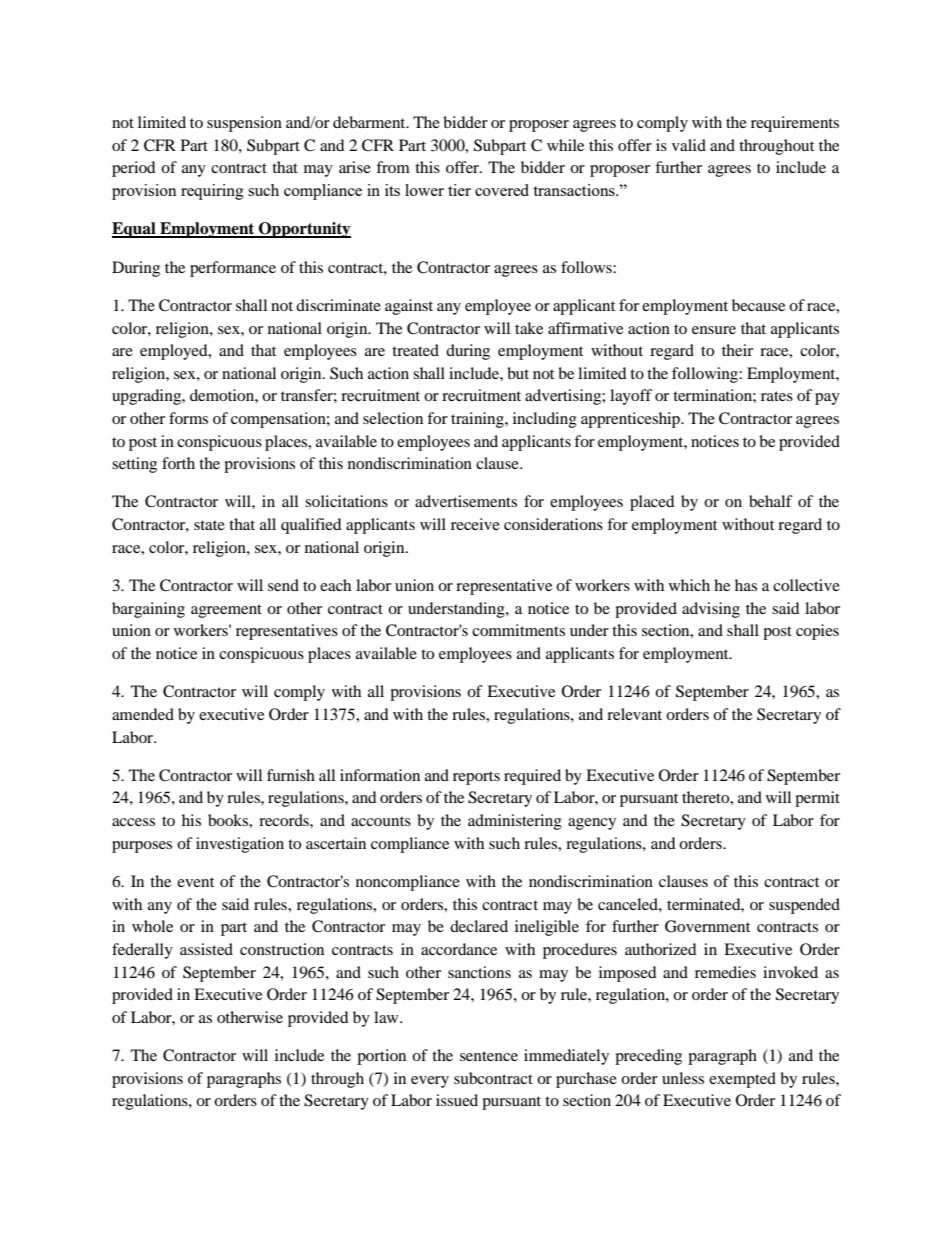  What do you see at coordinates (459, 190) in the document?
I see `tier` at bounding box center [459, 190].
